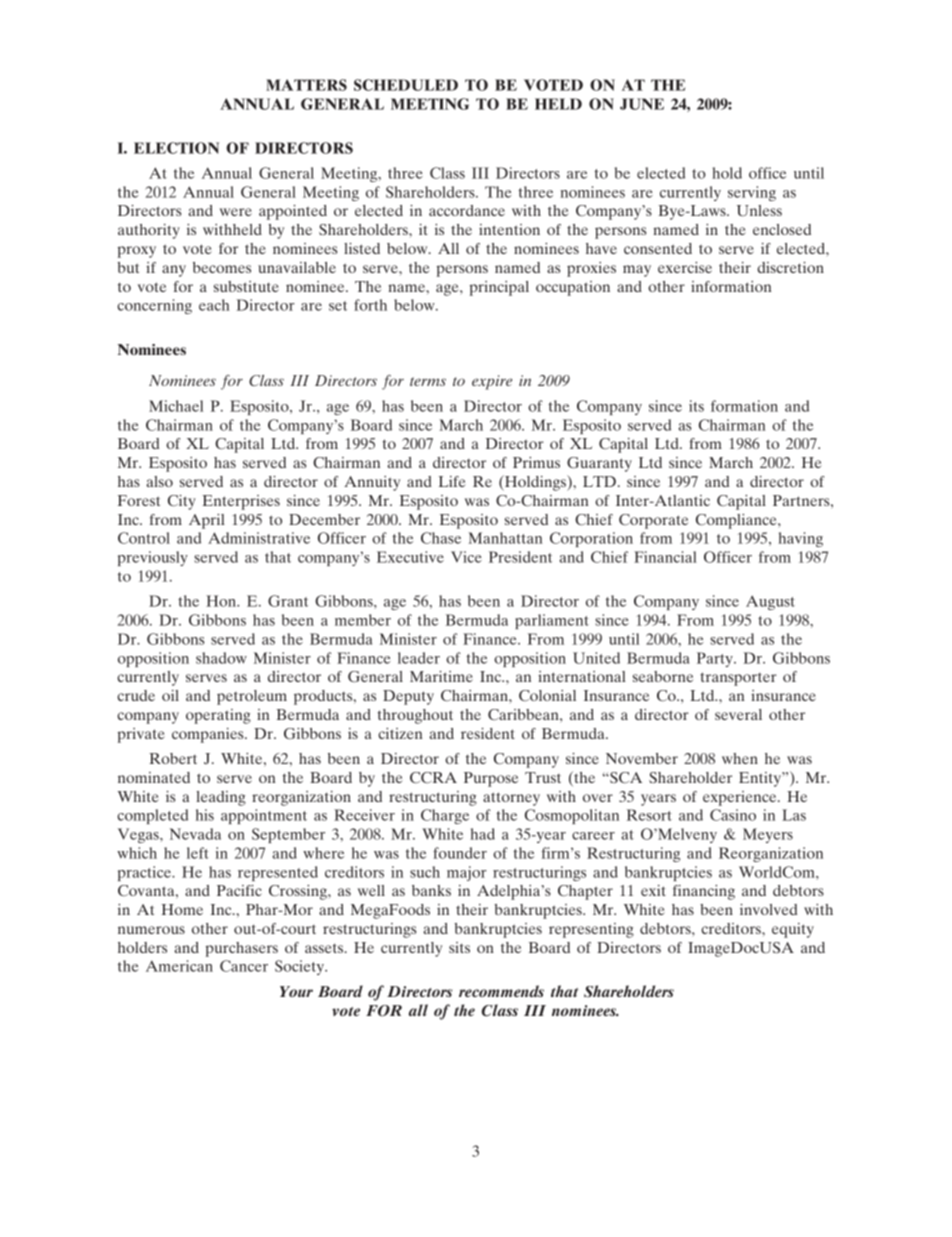  What do you see at coordinates (642, 104) in the screenshot?
I see `JUNE` at bounding box center [642, 104].
